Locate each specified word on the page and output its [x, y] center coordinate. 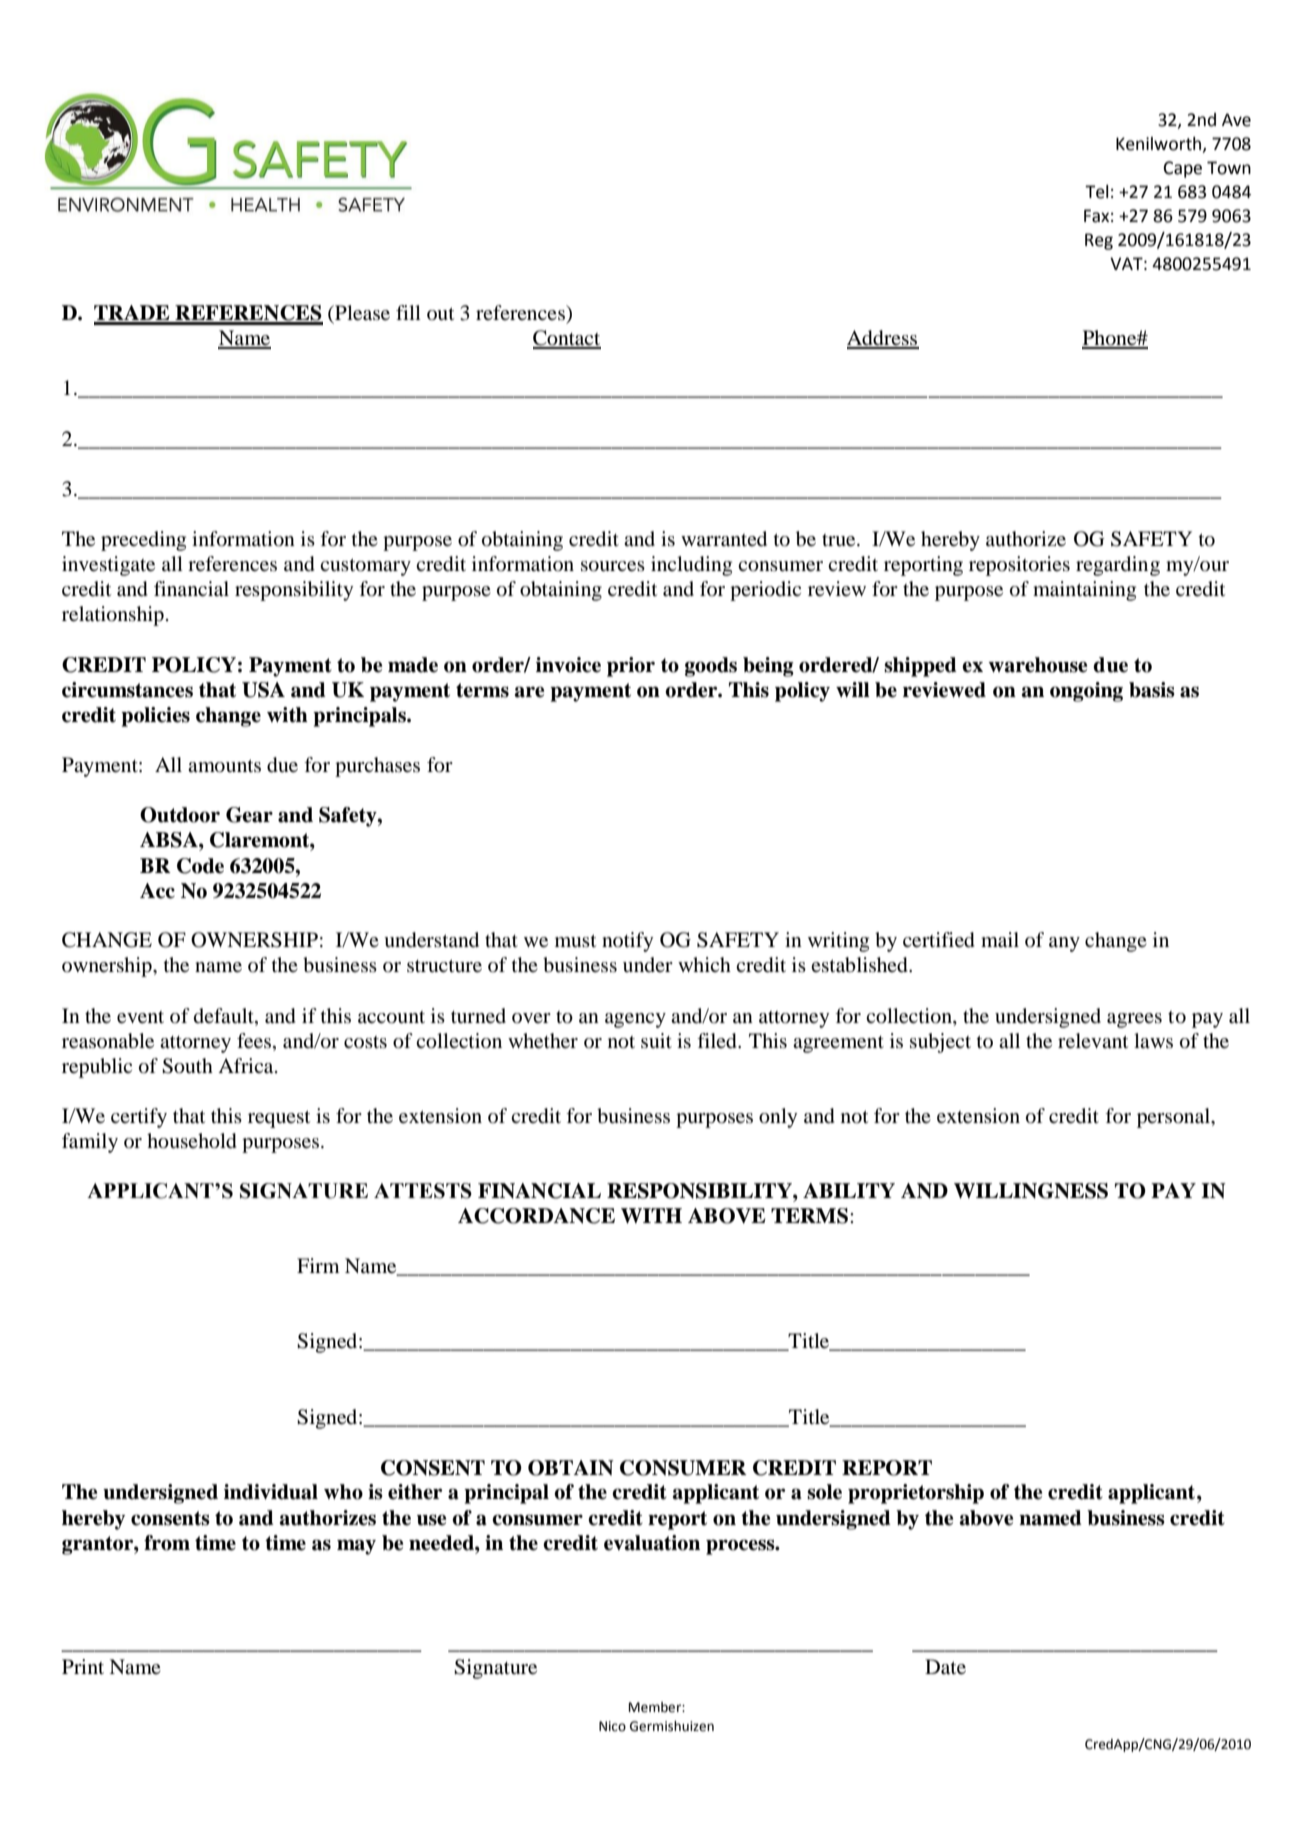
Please [361, 313]
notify [627, 942]
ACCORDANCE [536, 1216]
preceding [143, 541]
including [691, 566]
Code [200, 866]
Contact [567, 339]
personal [1174, 1118]
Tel [1096, 192]
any [1064, 944]
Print [83, 1666]
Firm [318, 1265]
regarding [1118, 566]
